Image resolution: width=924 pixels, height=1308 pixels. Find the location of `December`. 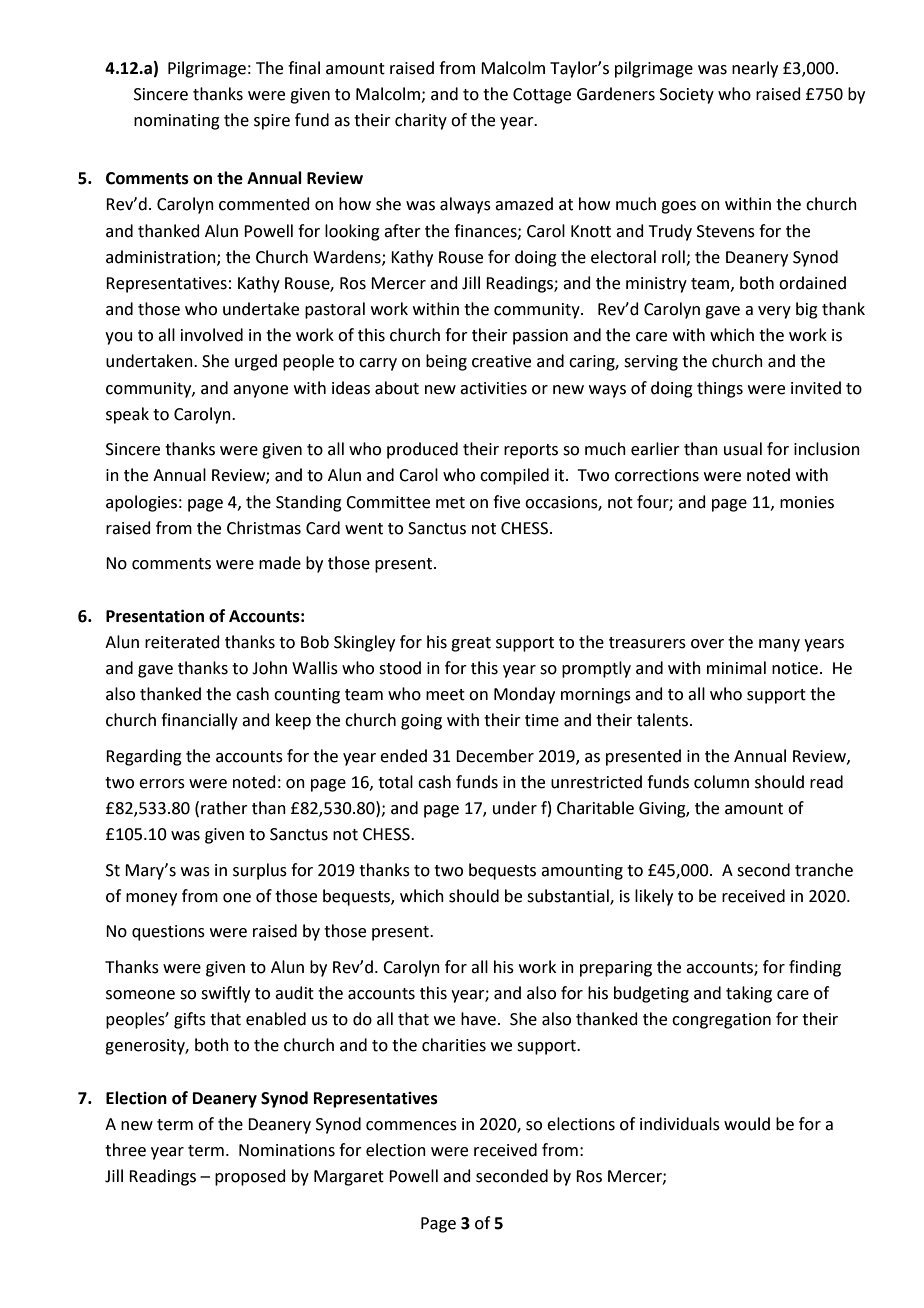

December is located at coordinates (495, 756).
